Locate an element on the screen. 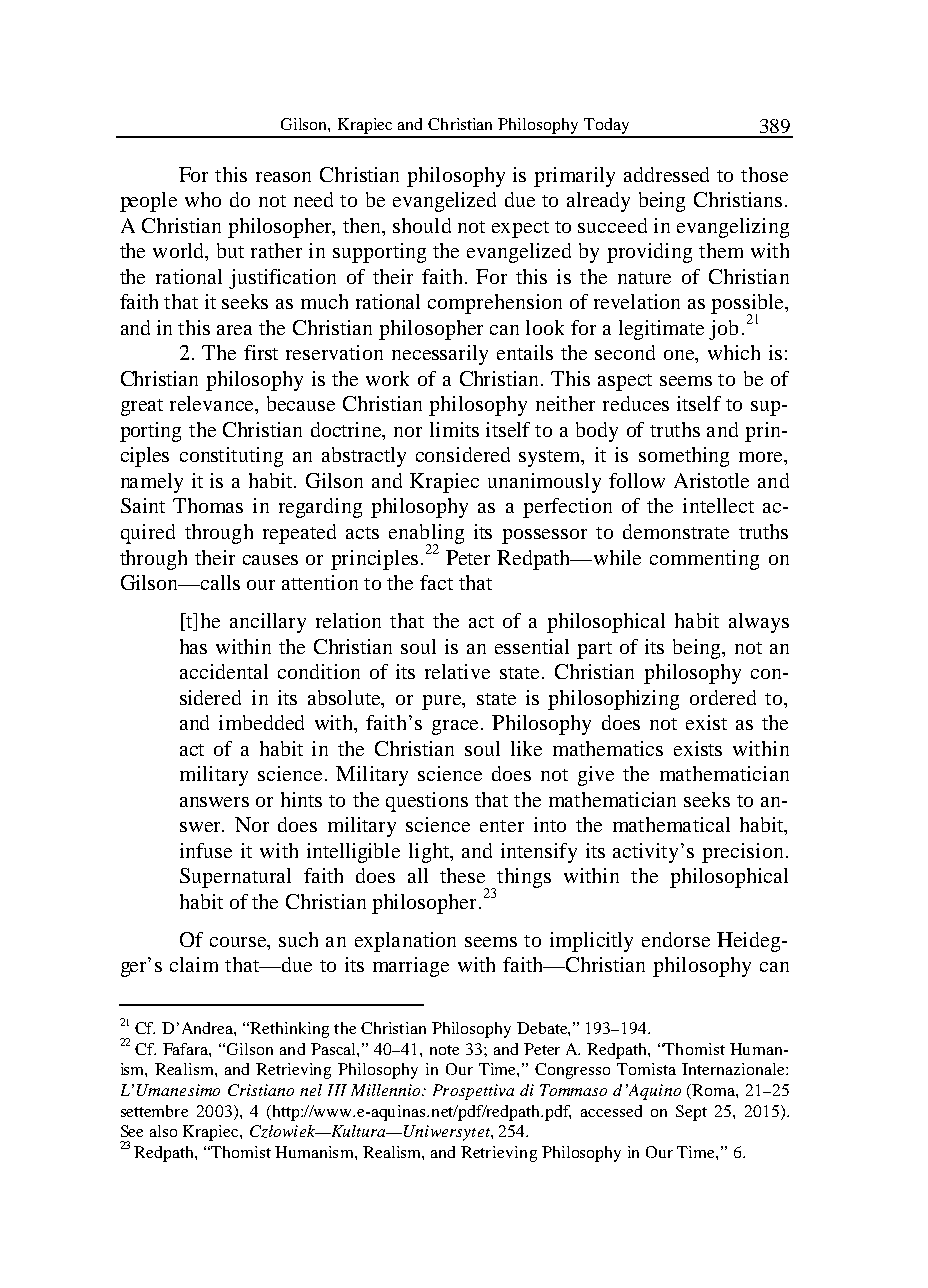 The image size is (928, 1288). Cristiano is located at coordinates (261, 1090).
